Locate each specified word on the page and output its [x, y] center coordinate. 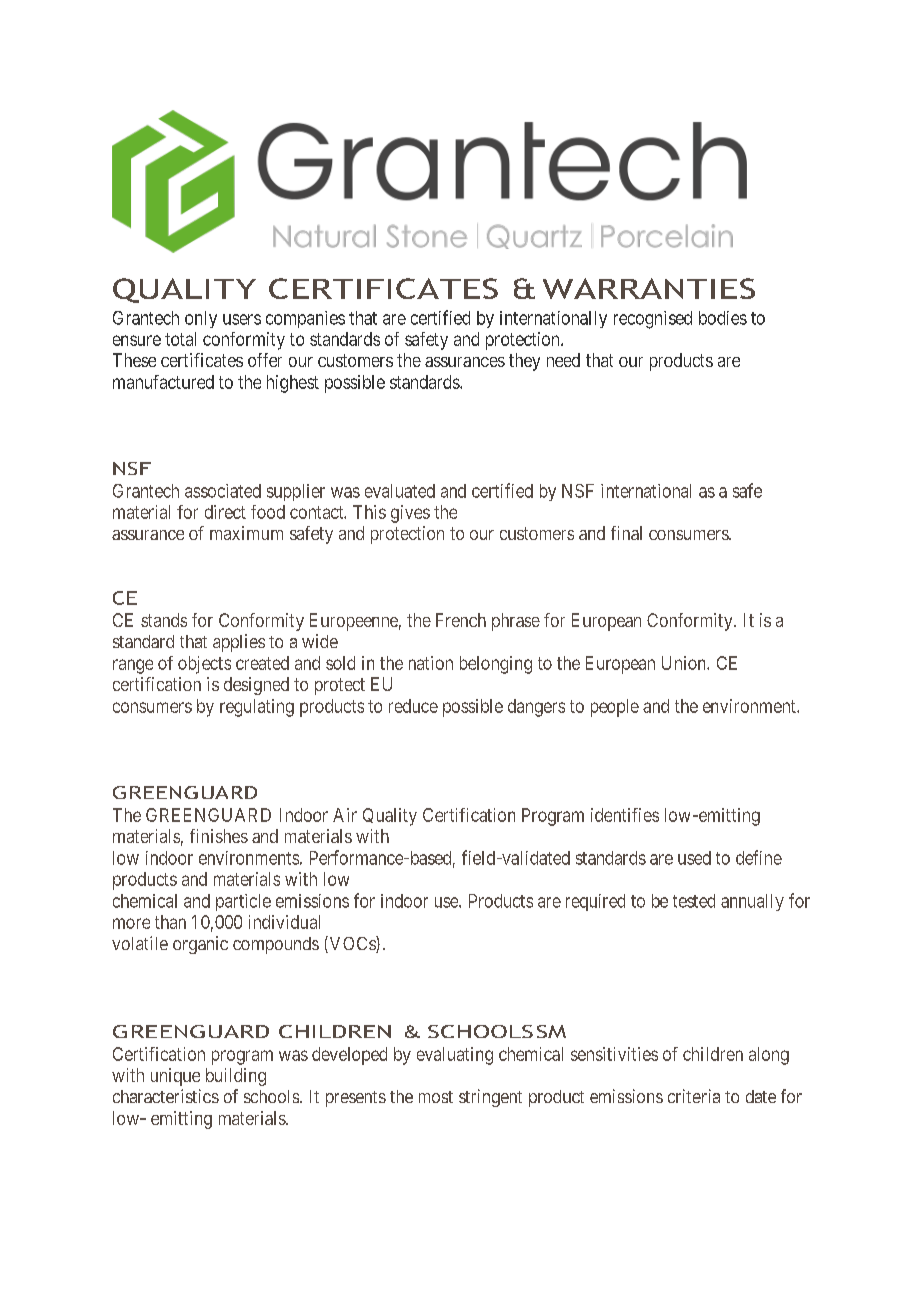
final [626, 533]
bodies [723, 318]
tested [694, 901]
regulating [257, 708]
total [180, 339]
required [595, 902]
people [615, 708]
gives [410, 514]
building [236, 1077]
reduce [413, 706]
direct [225, 512]
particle [243, 902]
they [524, 362]
